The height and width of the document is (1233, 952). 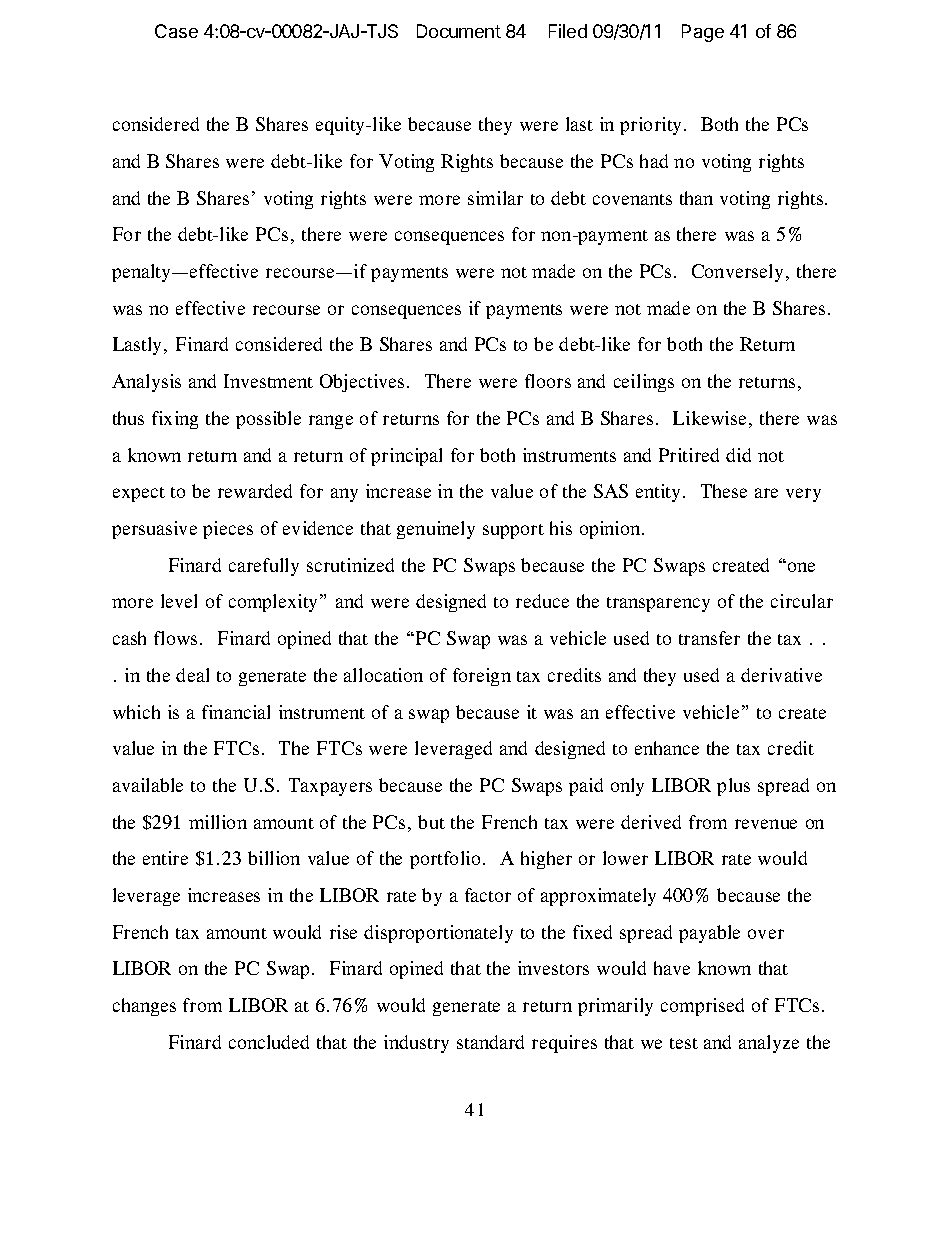 I want to click on floors, so click(x=548, y=381).
